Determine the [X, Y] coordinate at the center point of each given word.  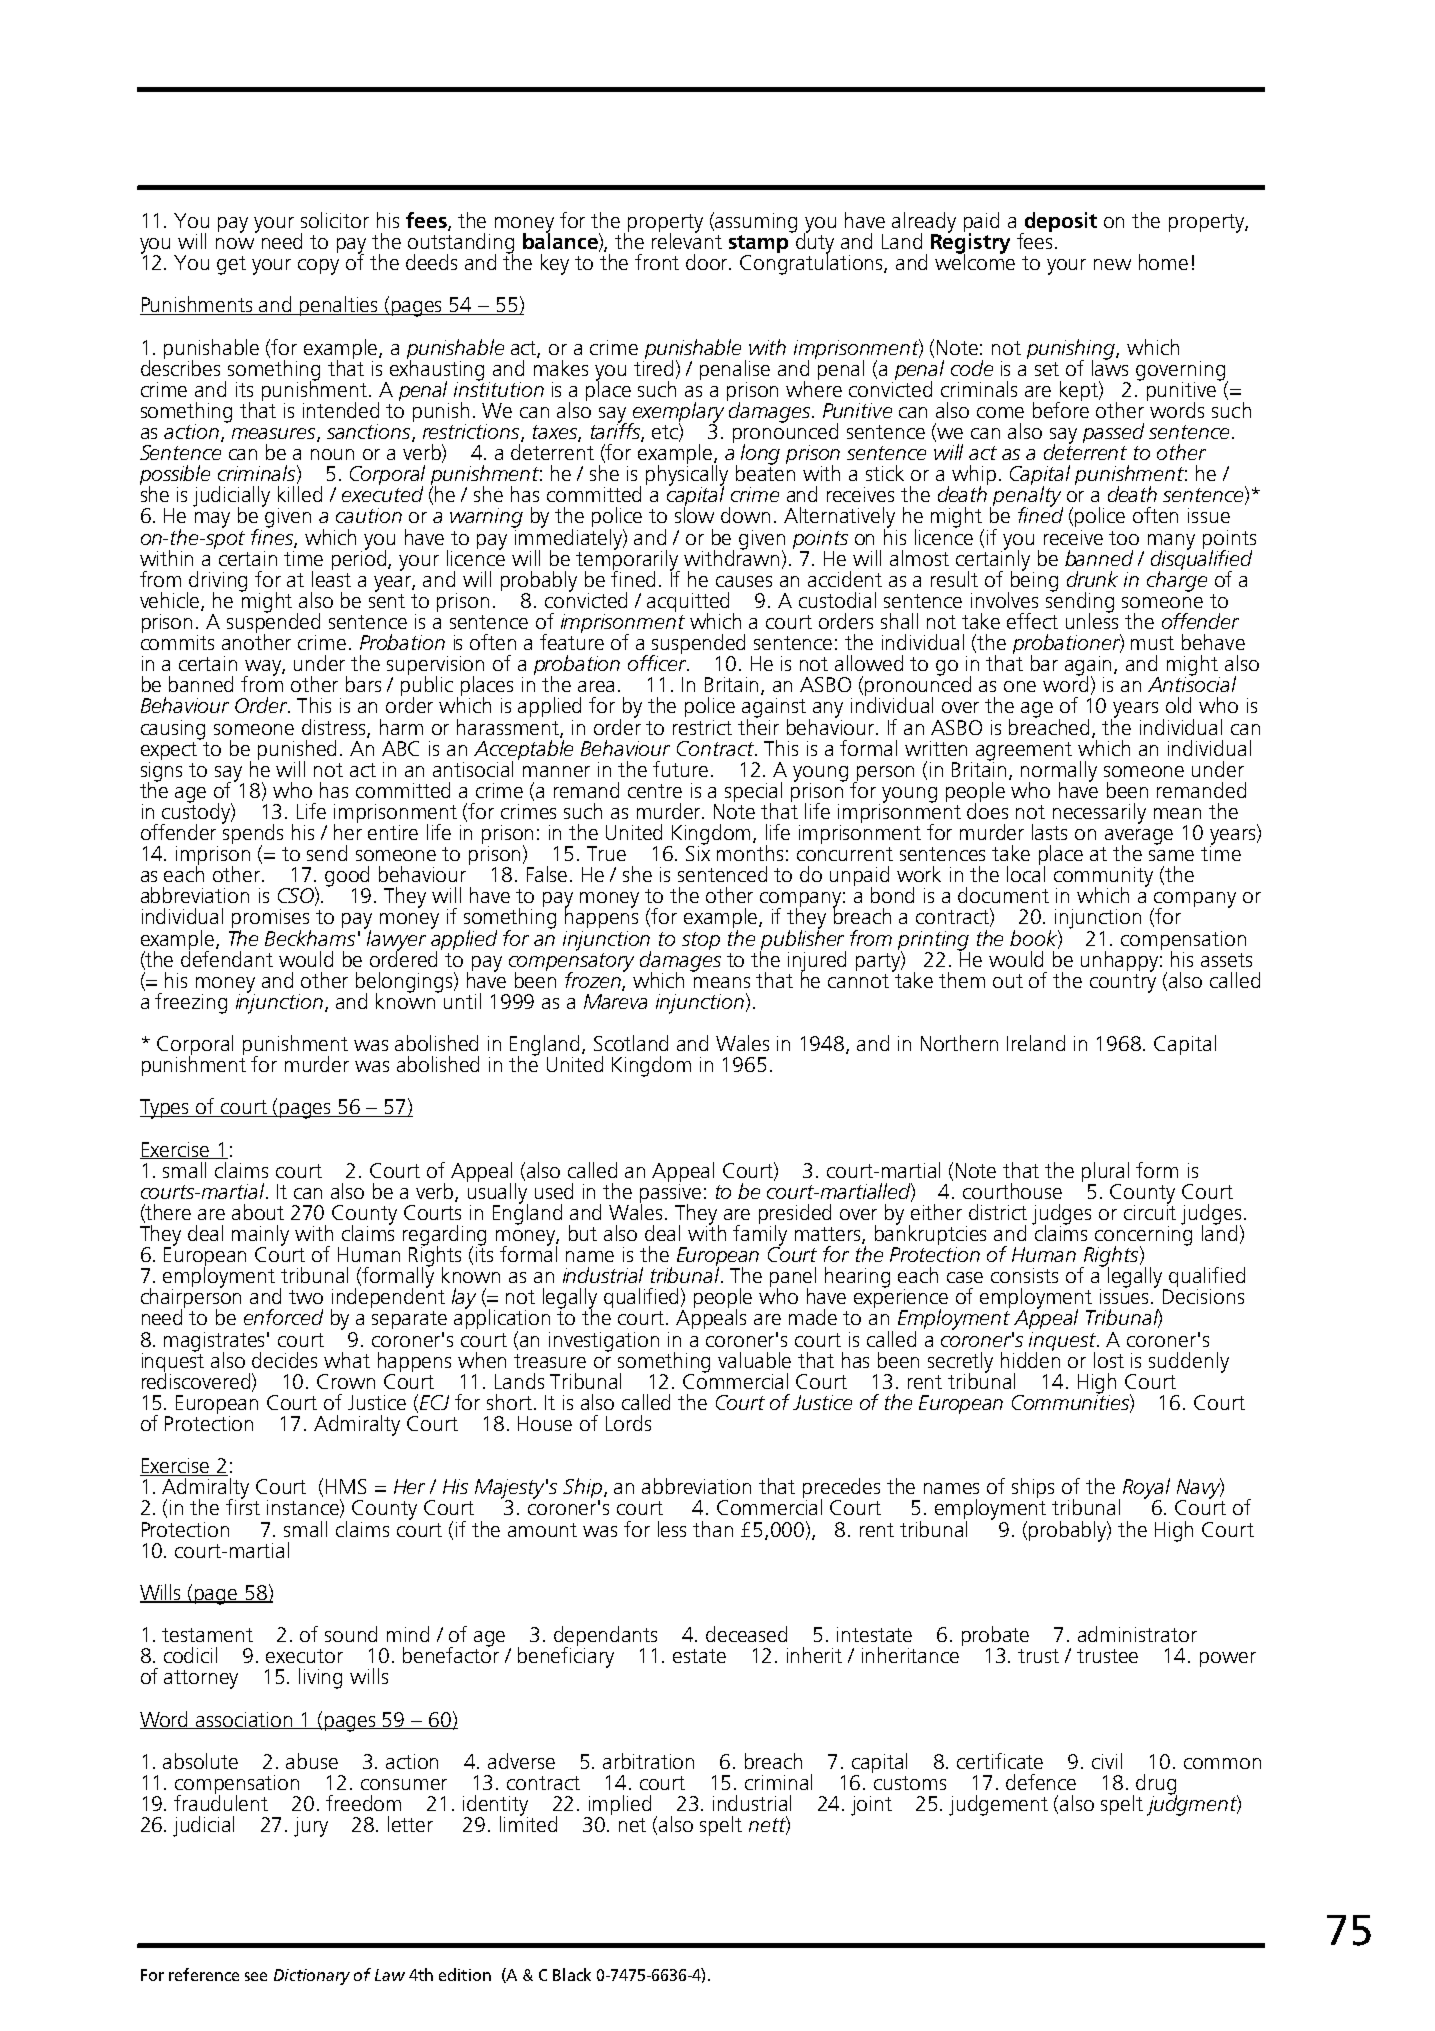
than [713, 1529]
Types [166, 1109]
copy [318, 267]
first [243, 1506]
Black [572, 1974]
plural [1105, 1173]
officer [658, 662]
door [708, 262]
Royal [1146, 1489]
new [1112, 264]
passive [670, 1193]
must [1152, 643]
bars [363, 684]
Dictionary [312, 1977]
